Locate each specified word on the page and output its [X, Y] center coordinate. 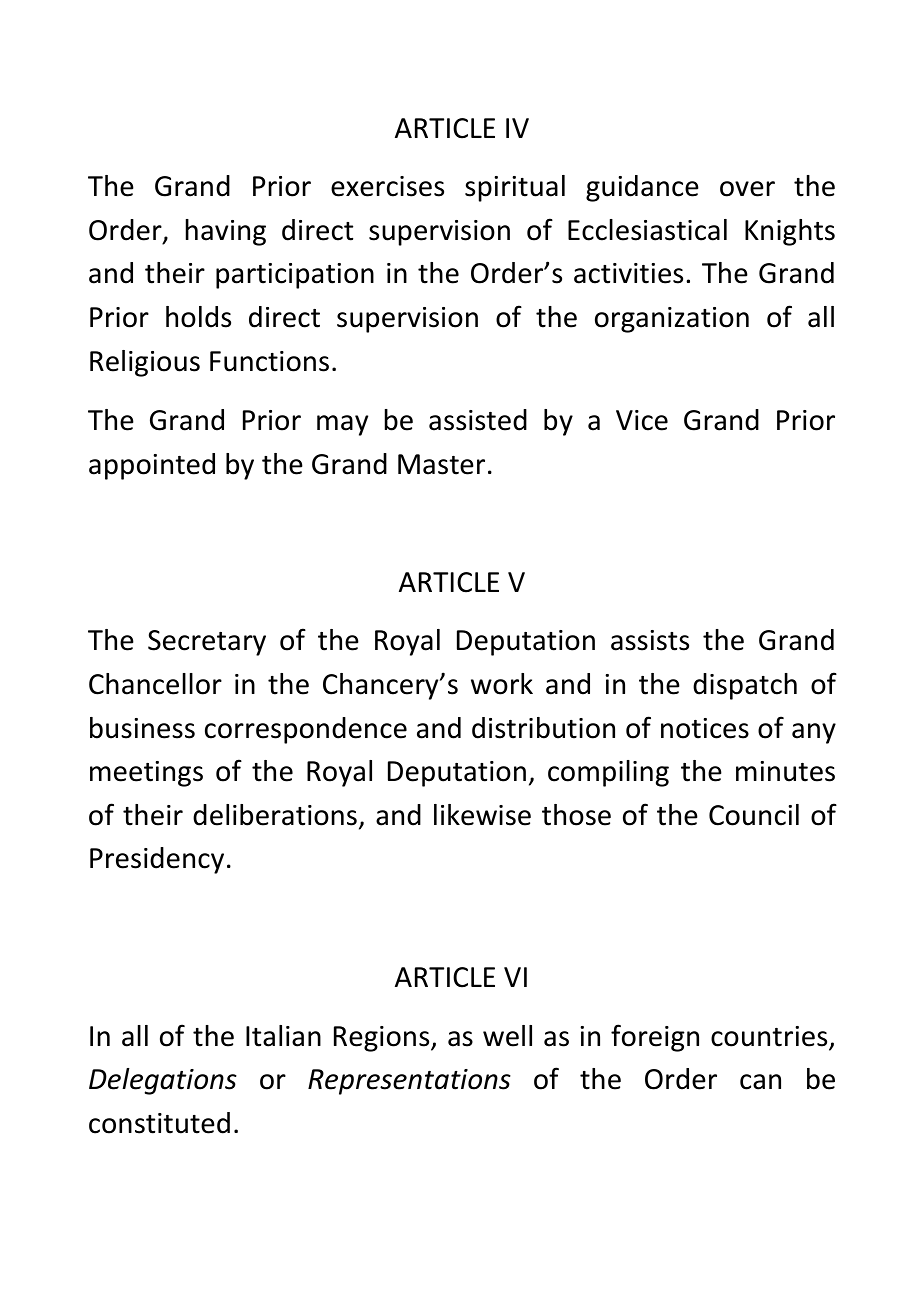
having [226, 232]
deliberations [275, 815]
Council [754, 815]
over [747, 189]
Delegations [163, 1081]
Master [441, 464]
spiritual [515, 188]
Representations [409, 1082]
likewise [482, 815]
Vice [642, 420]
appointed [152, 466]
